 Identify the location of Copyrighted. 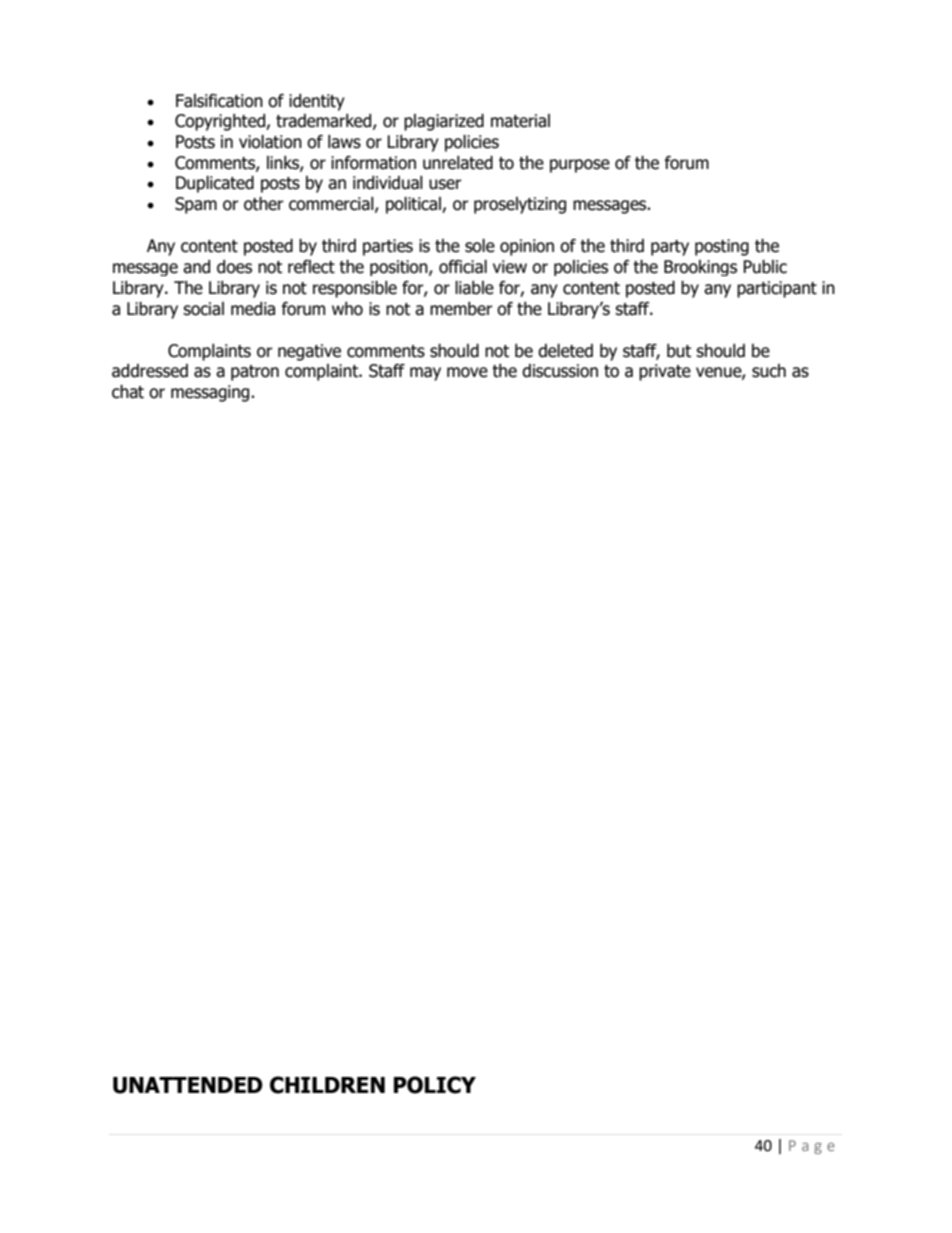
(221, 122).
